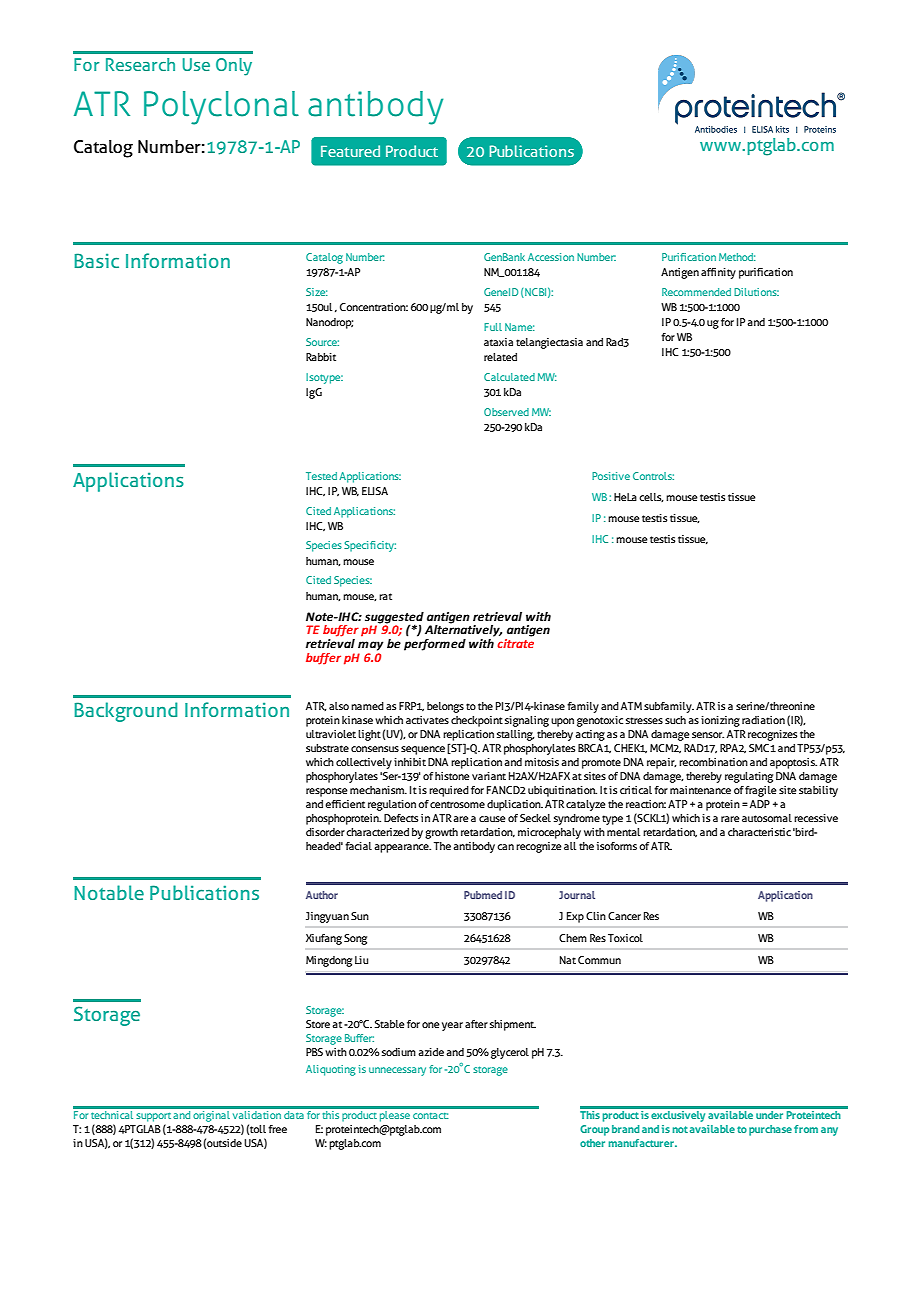 This image has width=924, height=1307. Describe the element at coordinates (718, 273) in the image. I see `affinity` at that location.
